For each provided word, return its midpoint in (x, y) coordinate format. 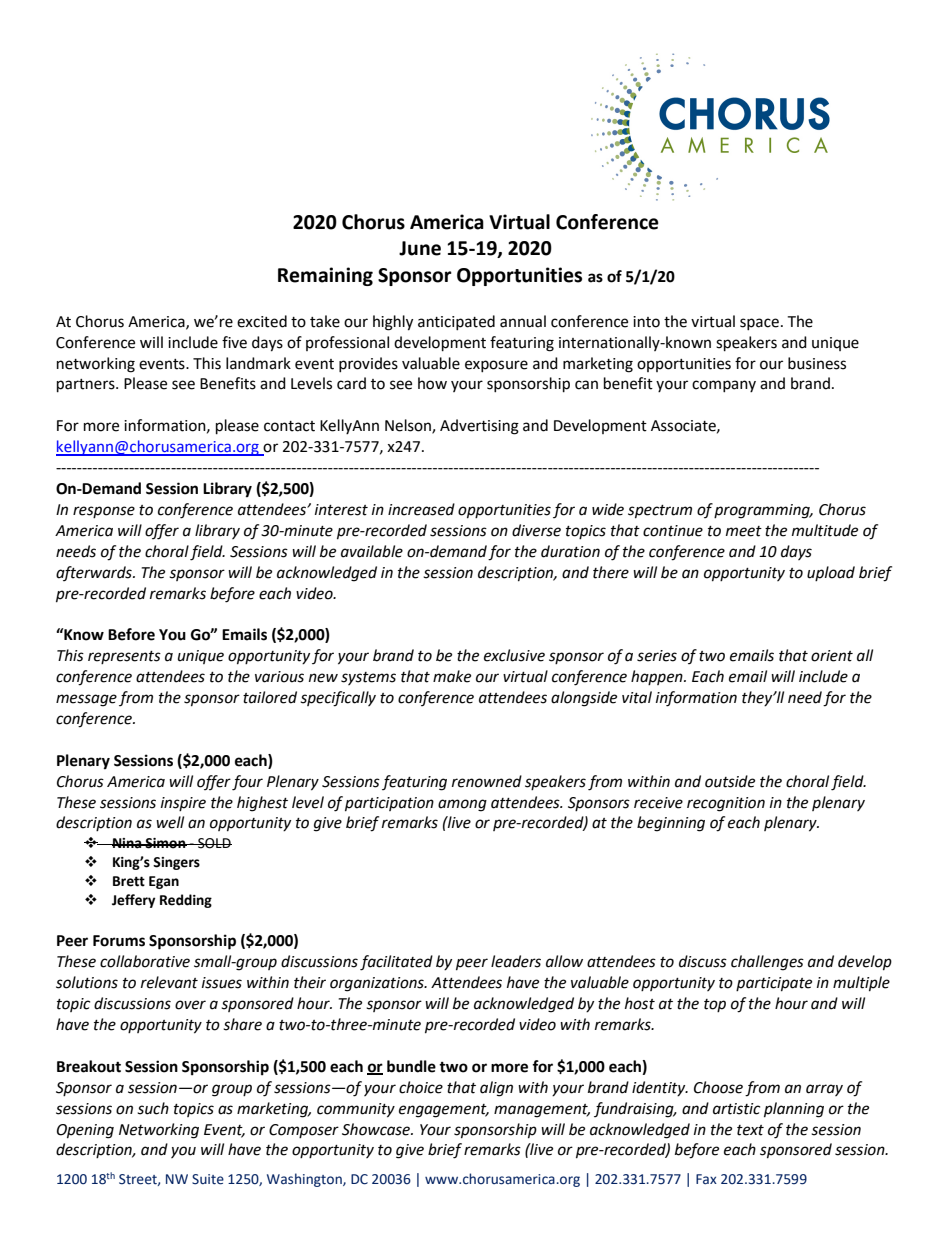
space (759, 324)
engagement (444, 1111)
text (750, 1130)
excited (262, 321)
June (420, 248)
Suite (208, 1179)
